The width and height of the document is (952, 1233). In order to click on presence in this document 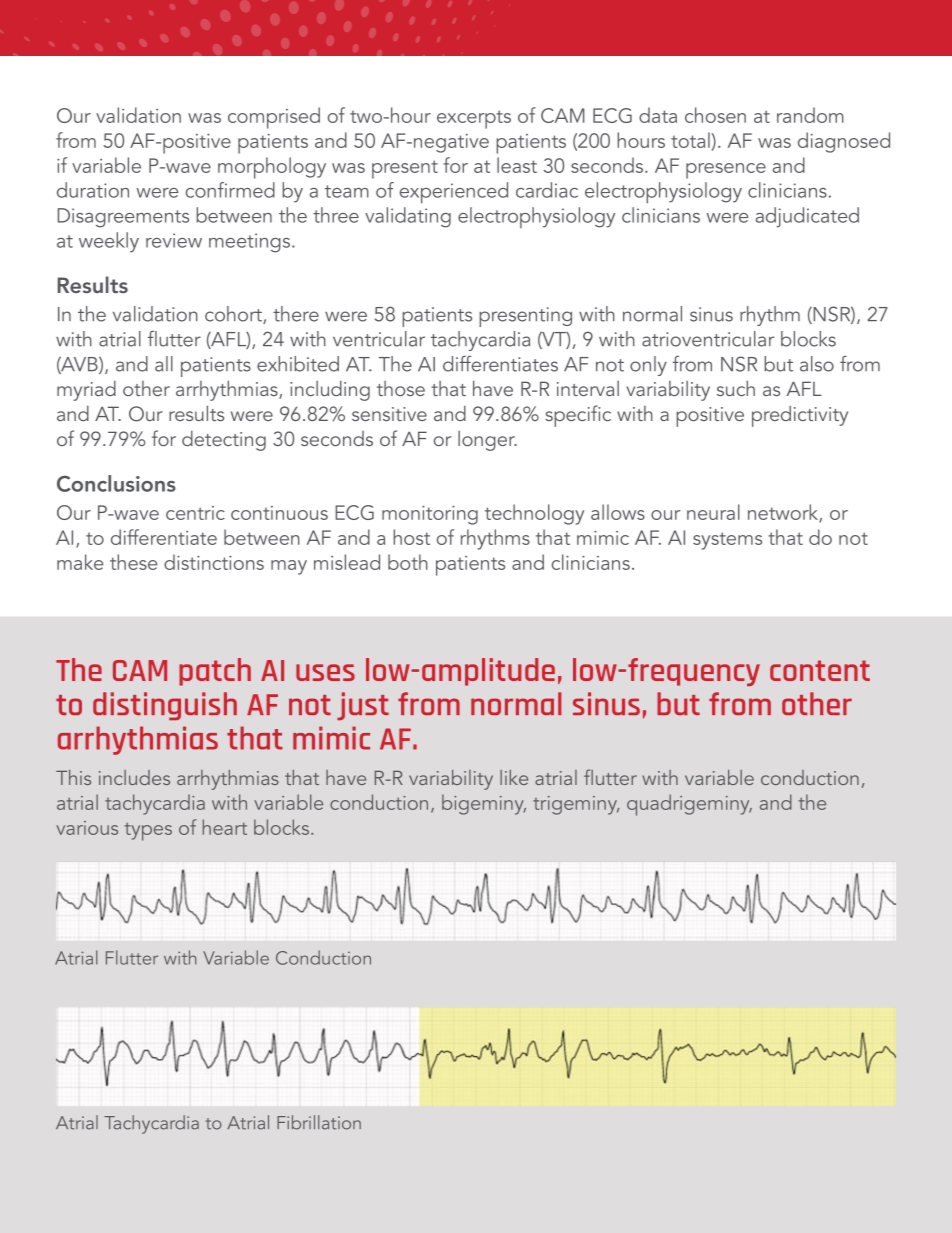, I will do `click(726, 171)`.
